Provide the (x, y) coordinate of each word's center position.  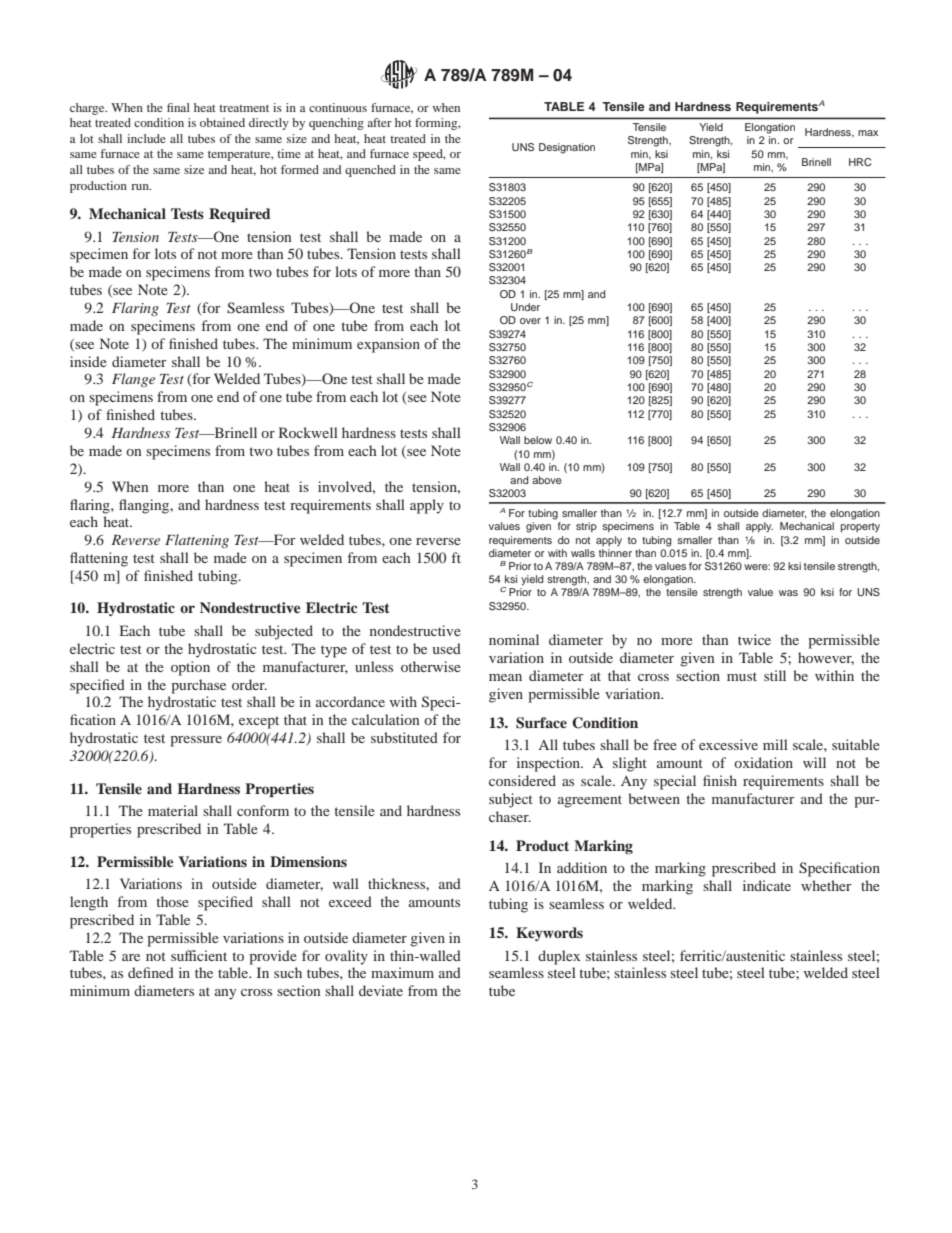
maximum (402, 972)
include (146, 138)
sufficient (199, 955)
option (190, 668)
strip (586, 527)
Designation (567, 148)
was (788, 593)
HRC (860, 162)
